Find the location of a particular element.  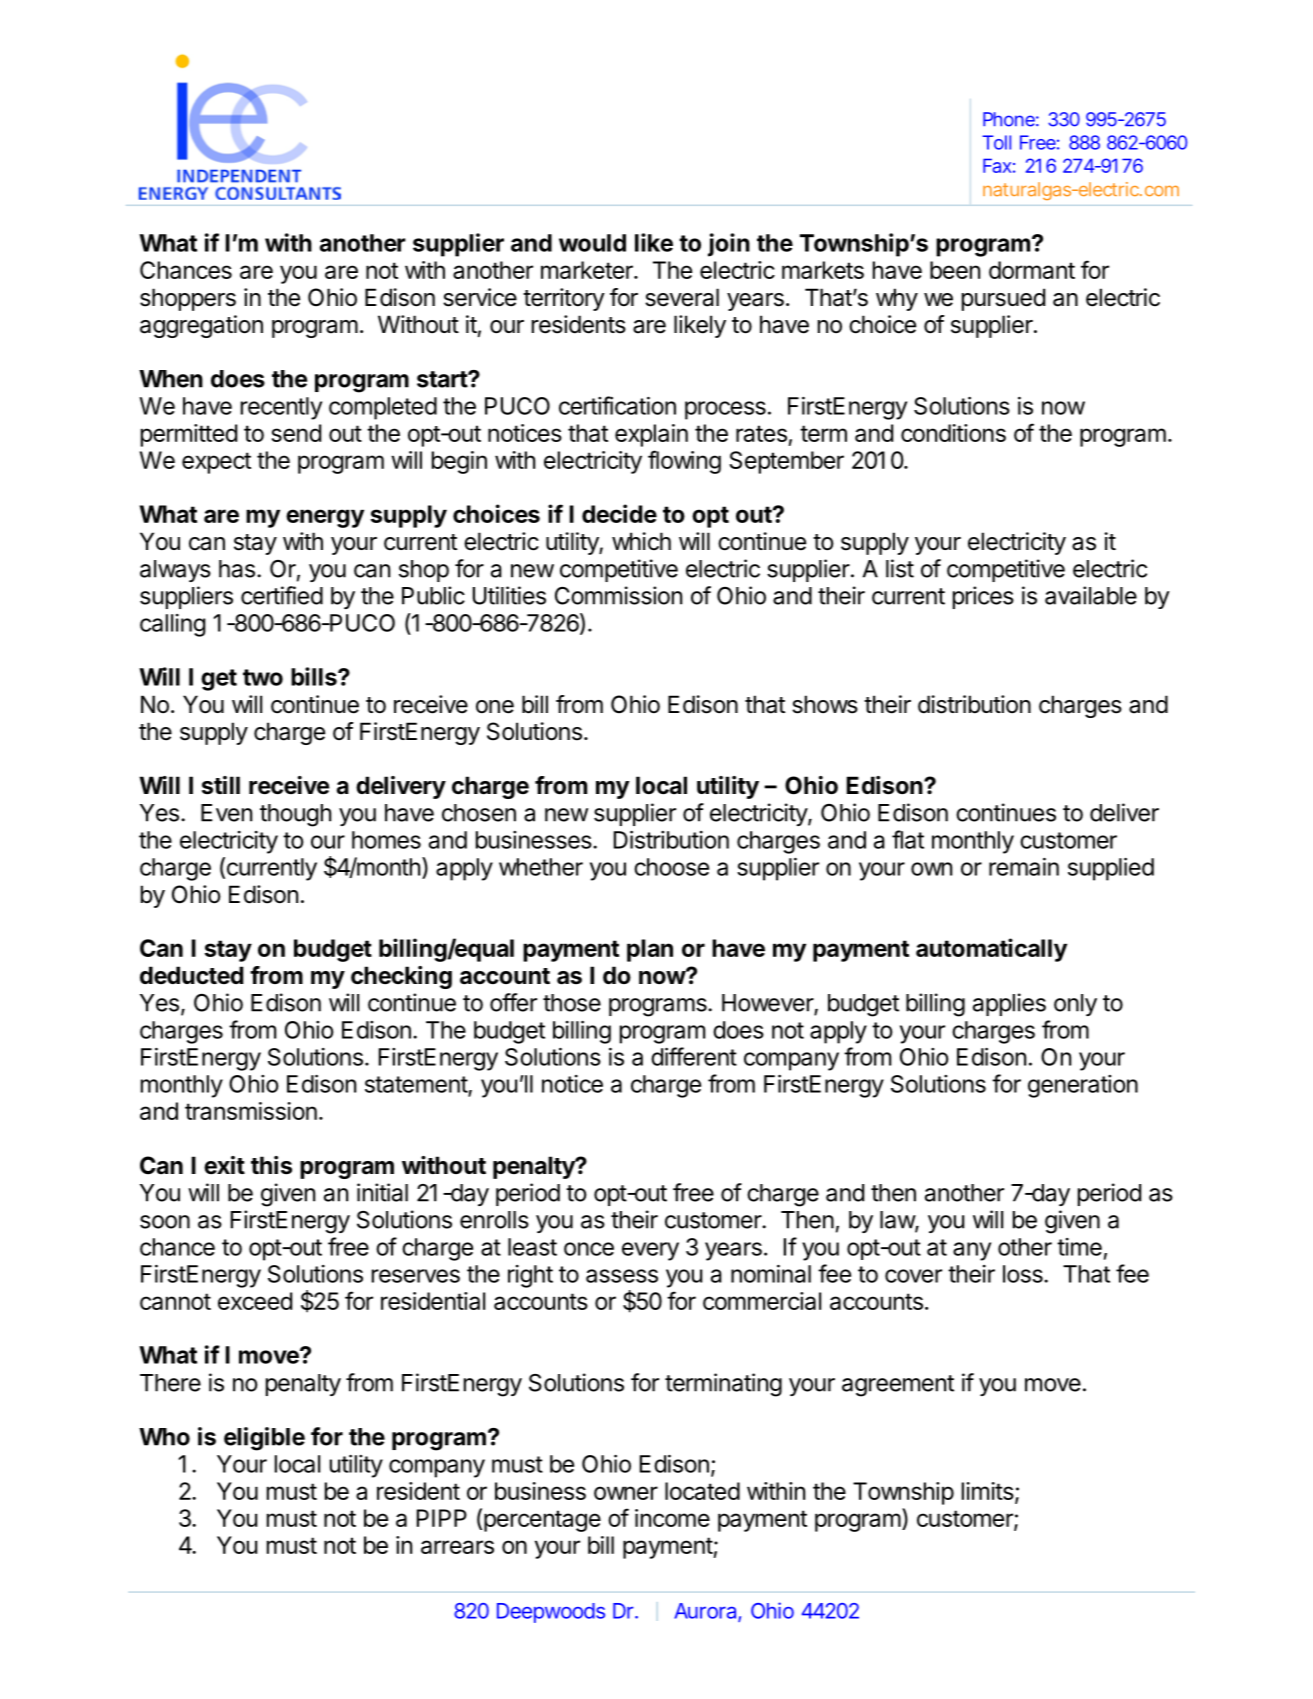

limits is located at coordinates (988, 1491).
